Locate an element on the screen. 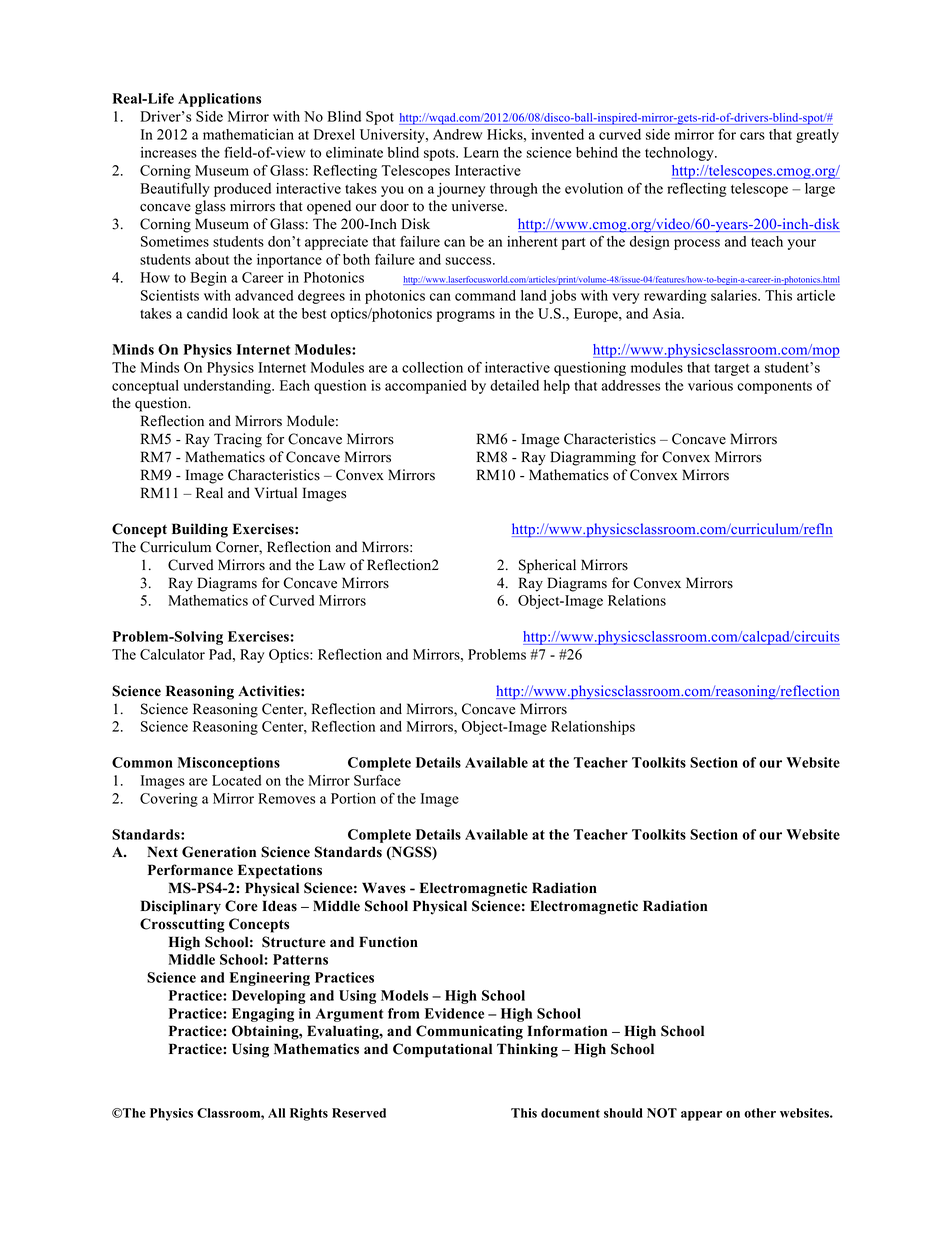 The height and width of the screenshot is (1233, 952). cars is located at coordinates (752, 136).
